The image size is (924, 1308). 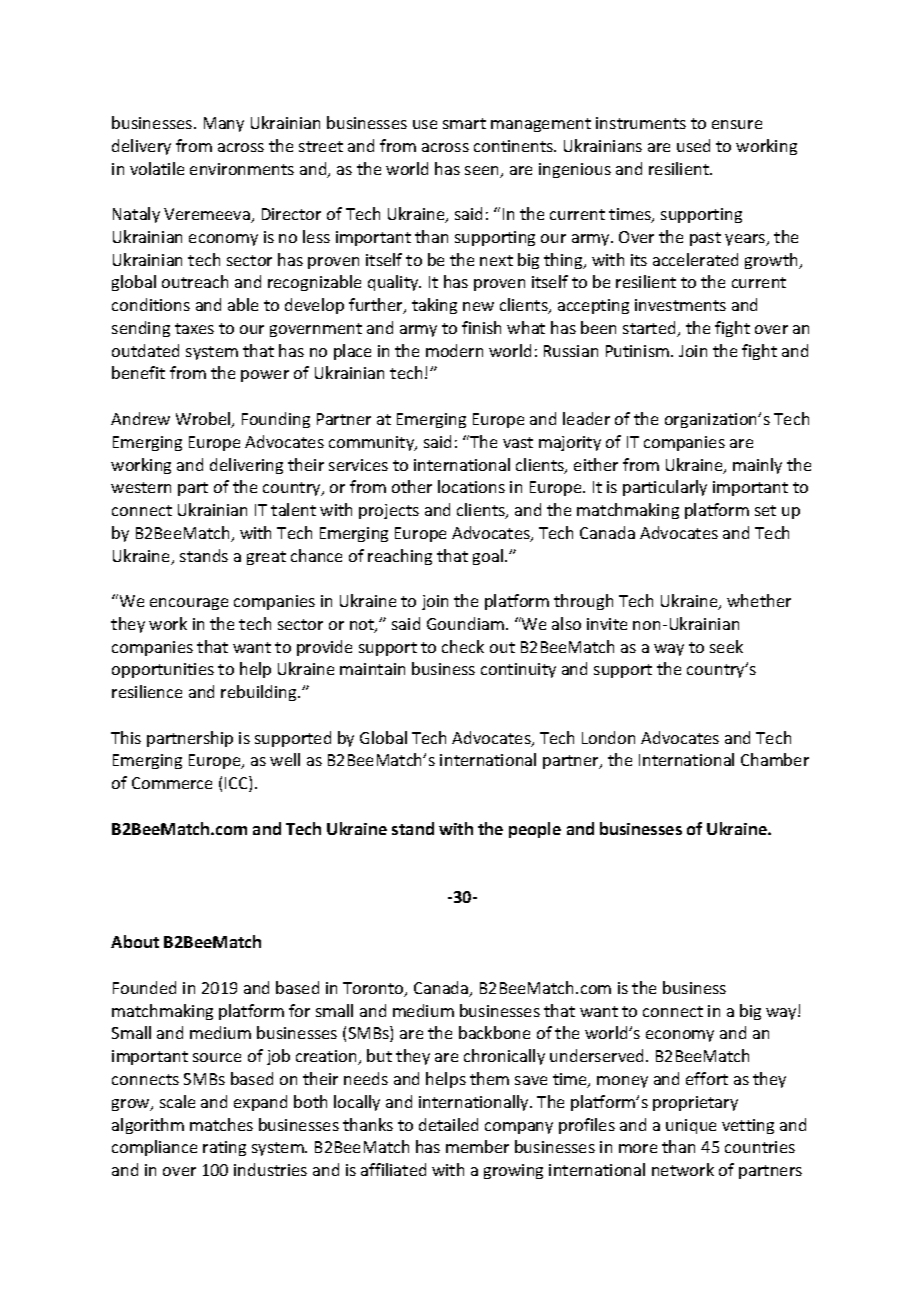 What do you see at coordinates (471, 486) in the page?
I see `locations` at bounding box center [471, 486].
